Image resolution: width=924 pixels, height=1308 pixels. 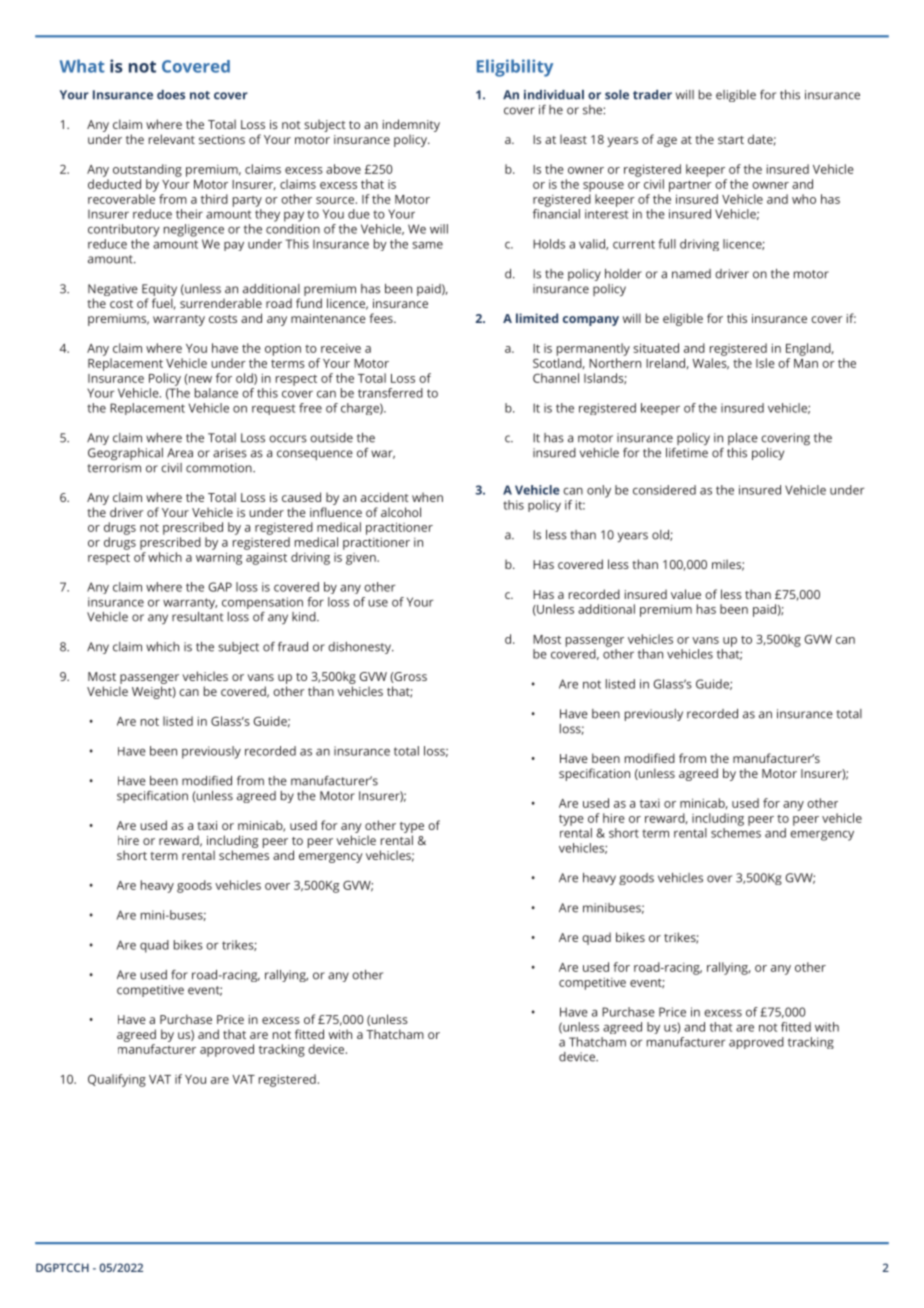 I want to click on Qualifying, so click(x=117, y=1080).
